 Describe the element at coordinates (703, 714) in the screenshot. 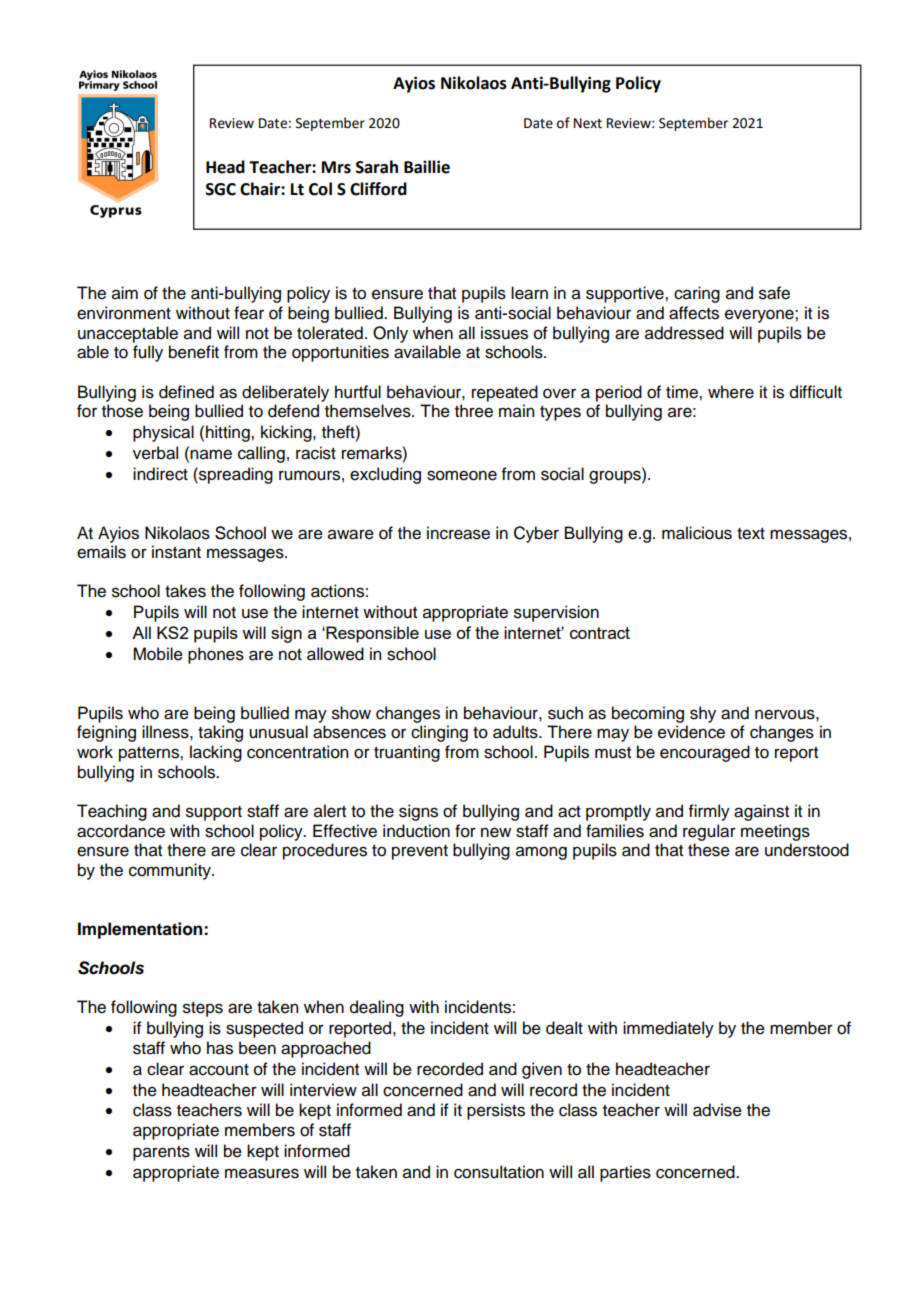

I see `shy` at that location.
